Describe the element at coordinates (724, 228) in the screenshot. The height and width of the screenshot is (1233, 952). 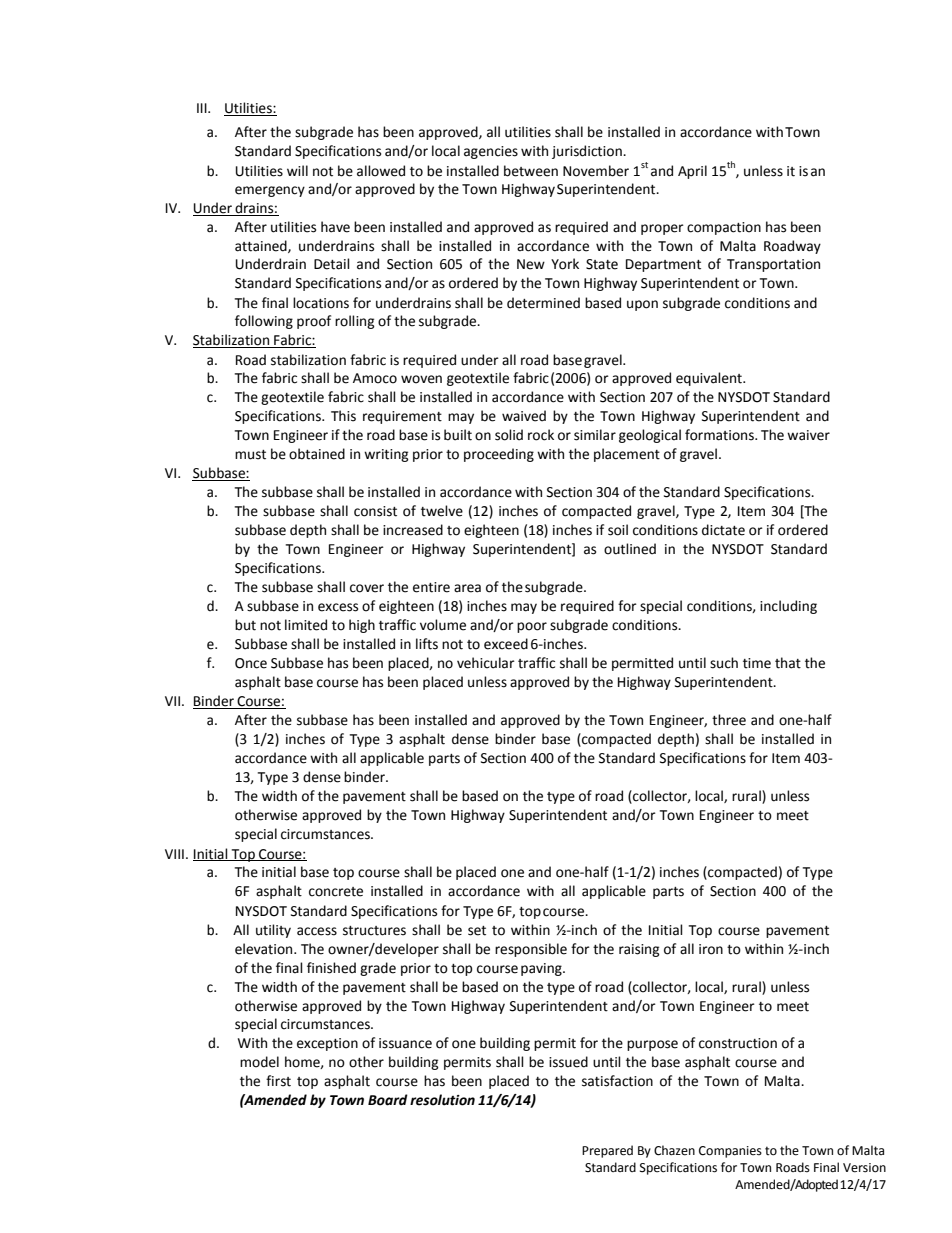
I see `compaction` at that location.
